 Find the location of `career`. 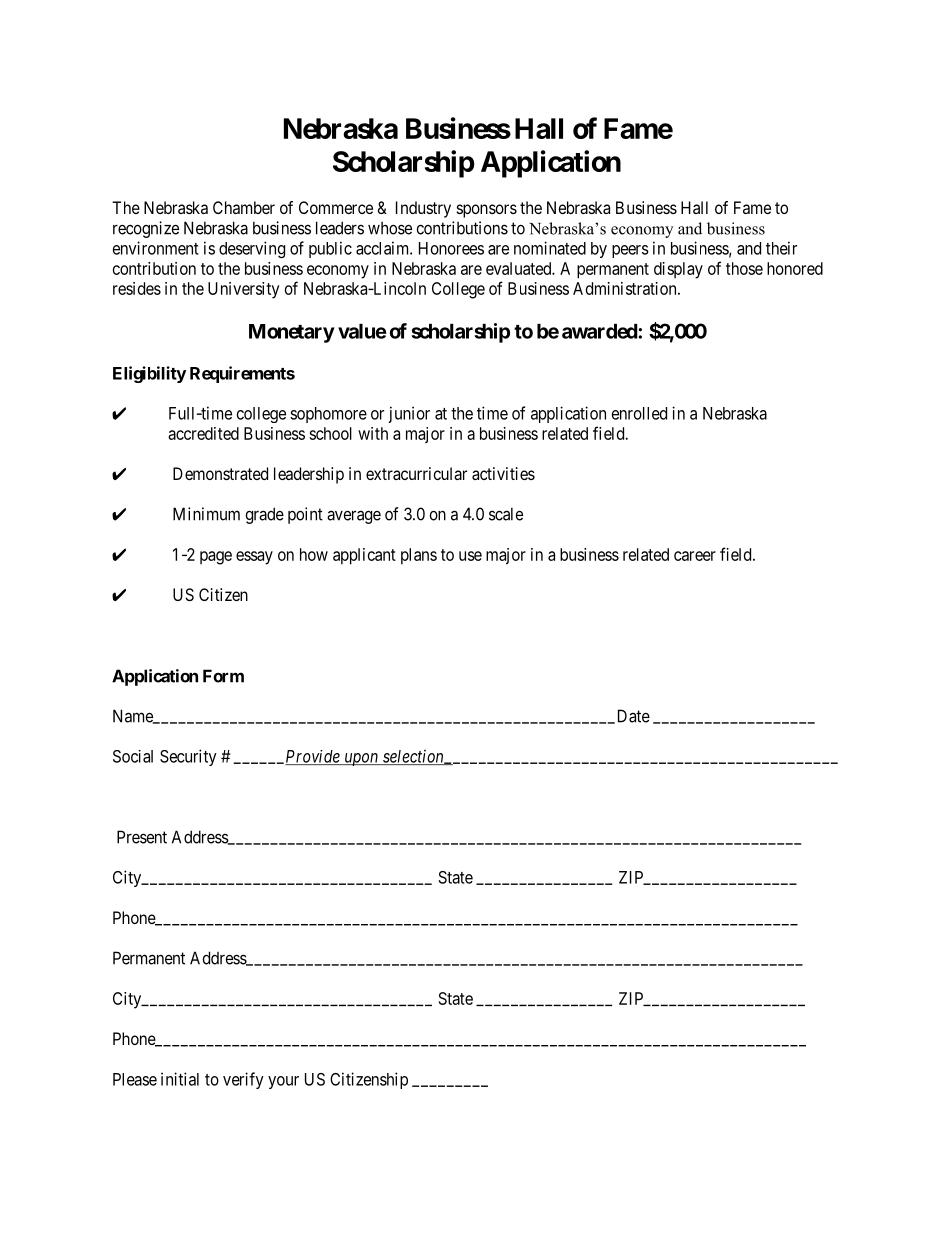

career is located at coordinates (695, 556).
